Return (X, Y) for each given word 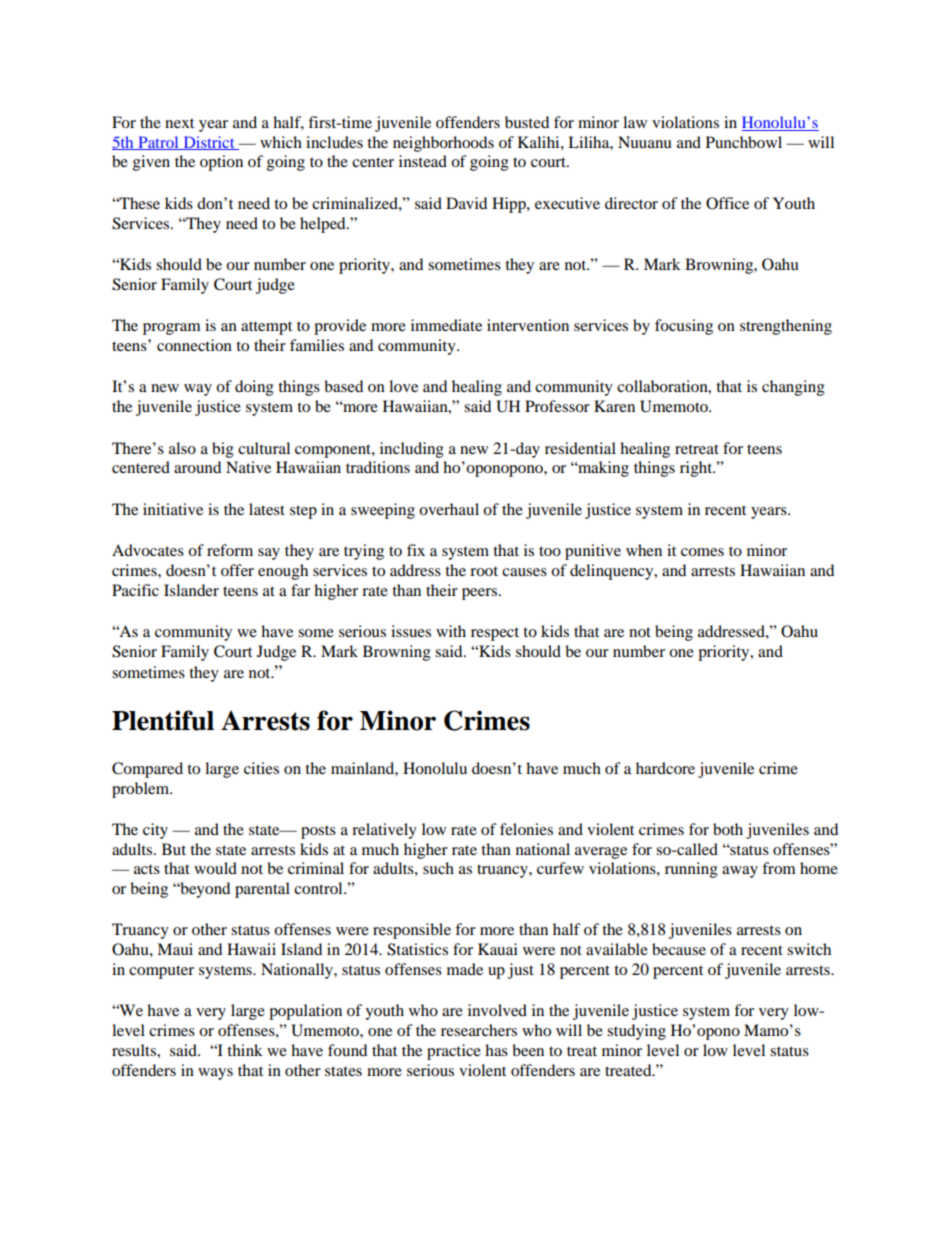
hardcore (665, 768)
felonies (526, 829)
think (245, 1050)
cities (261, 768)
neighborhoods (443, 144)
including (412, 450)
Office (727, 203)
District (209, 143)
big (223, 450)
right (697, 469)
